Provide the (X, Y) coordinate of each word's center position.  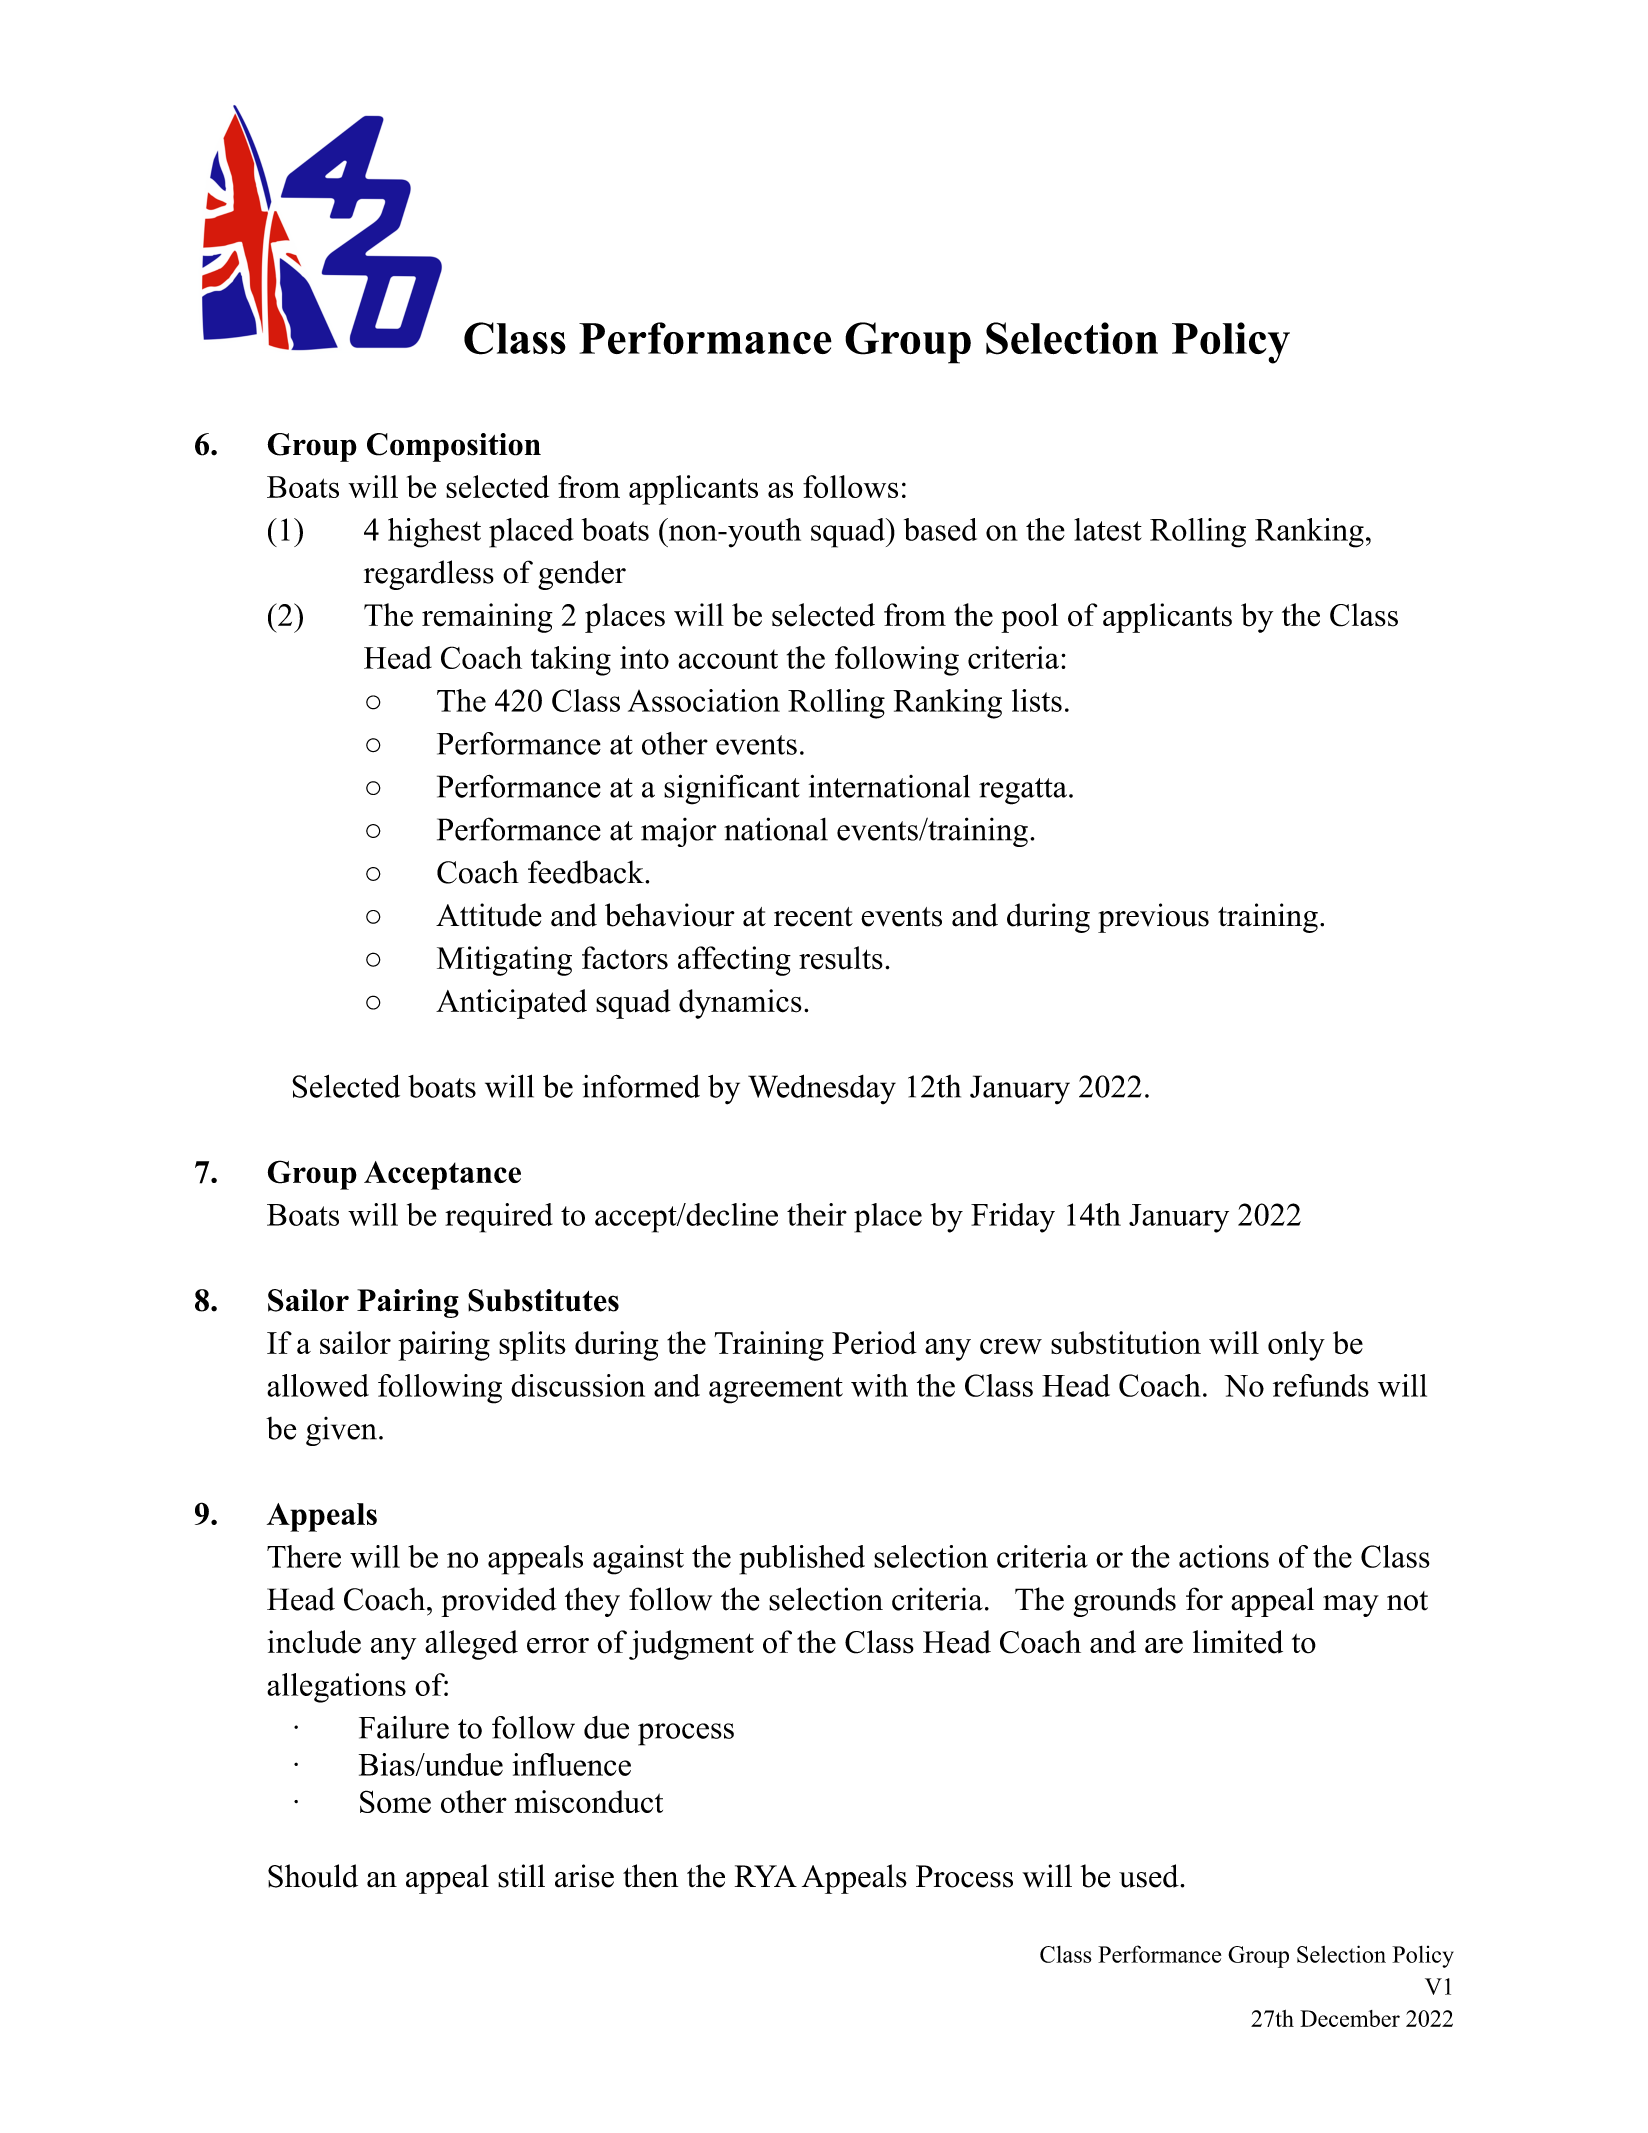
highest (434, 533)
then (650, 1876)
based (940, 529)
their (817, 1214)
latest (1108, 529)
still (521, 1876)
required (499, 1218)
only (1296, 1346)
